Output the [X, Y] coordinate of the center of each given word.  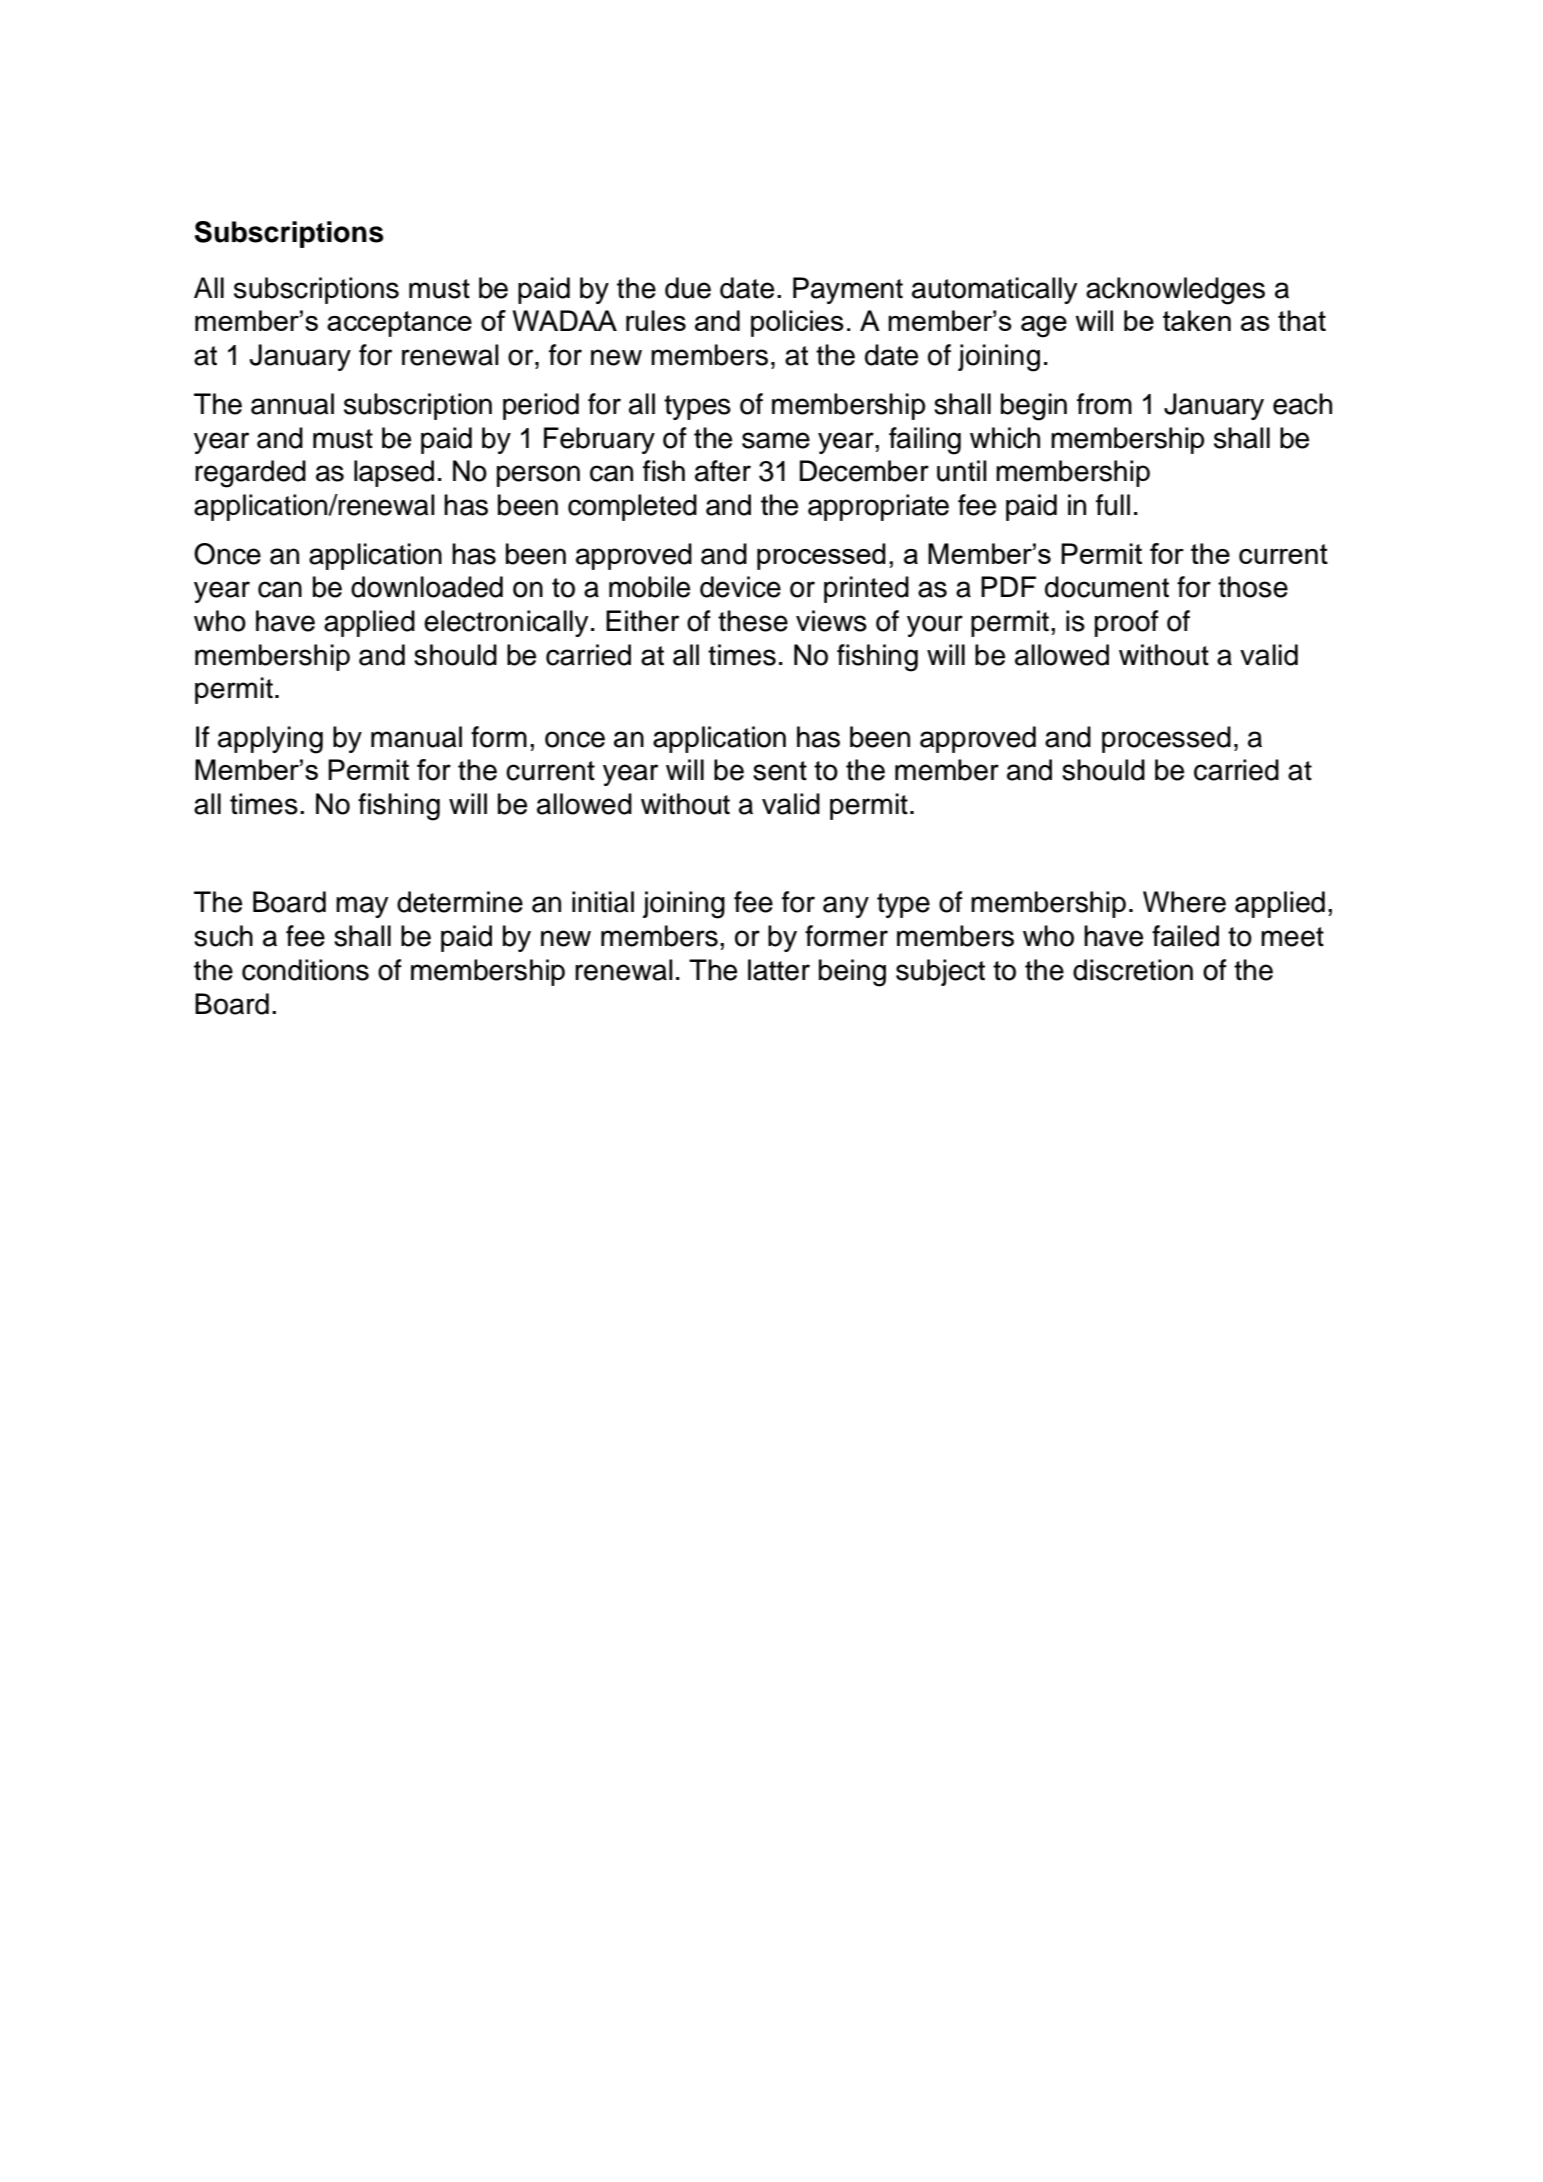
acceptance [399, 324]
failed [1185, 936]
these [753, 621]
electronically [506, 623]
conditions [305, 970]
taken [1197, 320]
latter [779, 970]
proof [1127, 623]
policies [797, 323]
